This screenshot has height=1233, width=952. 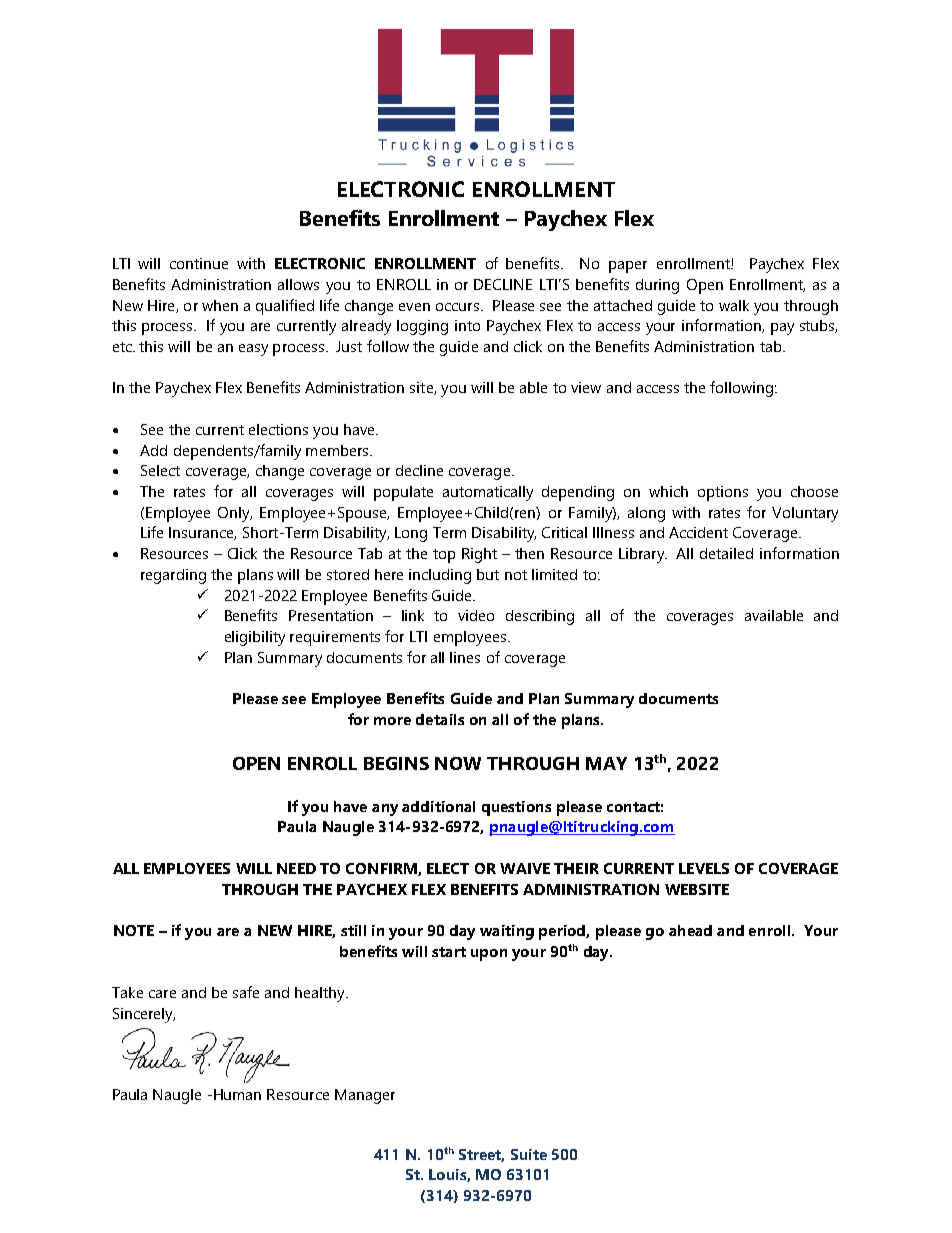 What do you see at coordinates (690, 930) in the screenshot?
I see `ahead` at bounding box center [690, 930].
